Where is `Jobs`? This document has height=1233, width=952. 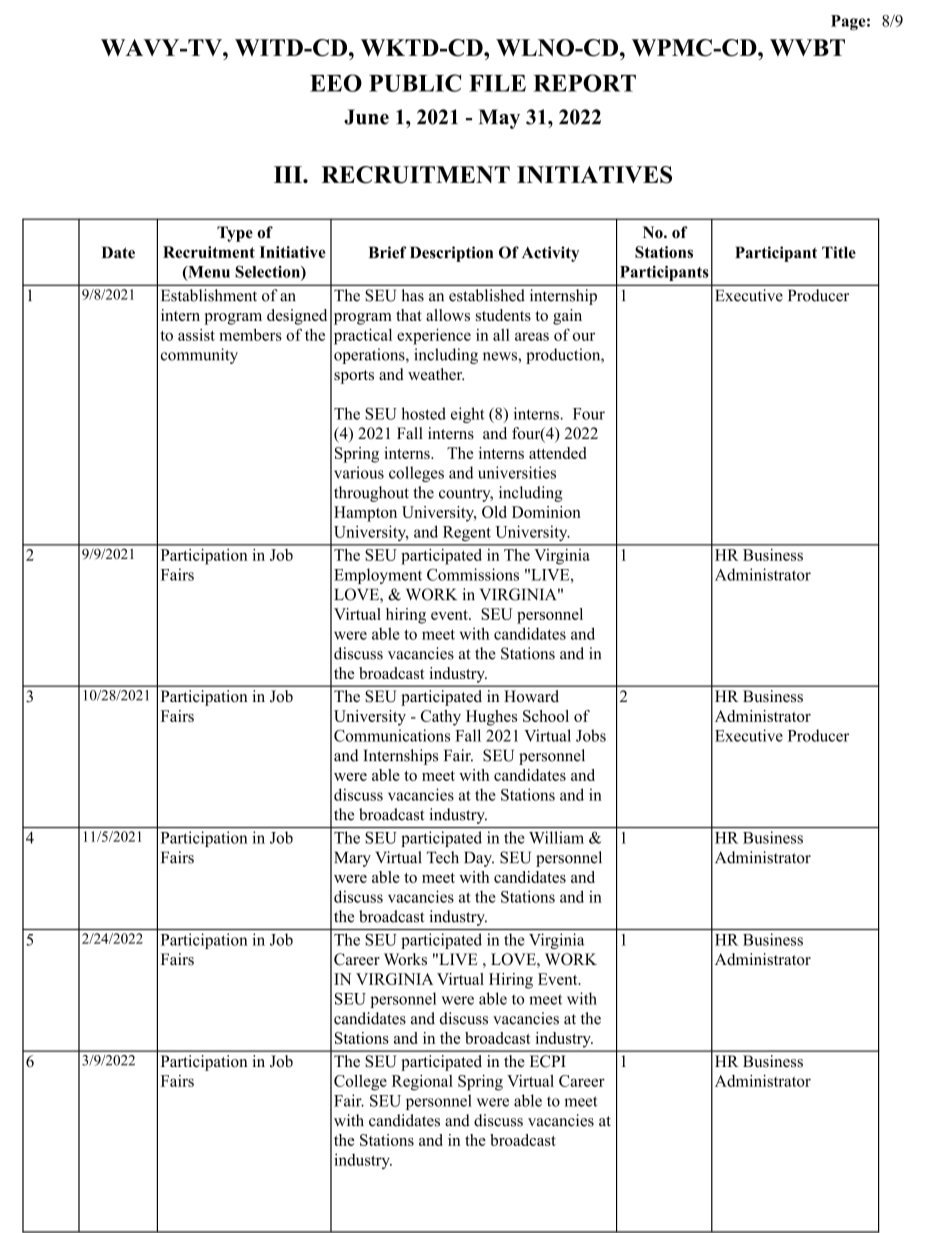
Jobs is located at coordinates (591, 735).
